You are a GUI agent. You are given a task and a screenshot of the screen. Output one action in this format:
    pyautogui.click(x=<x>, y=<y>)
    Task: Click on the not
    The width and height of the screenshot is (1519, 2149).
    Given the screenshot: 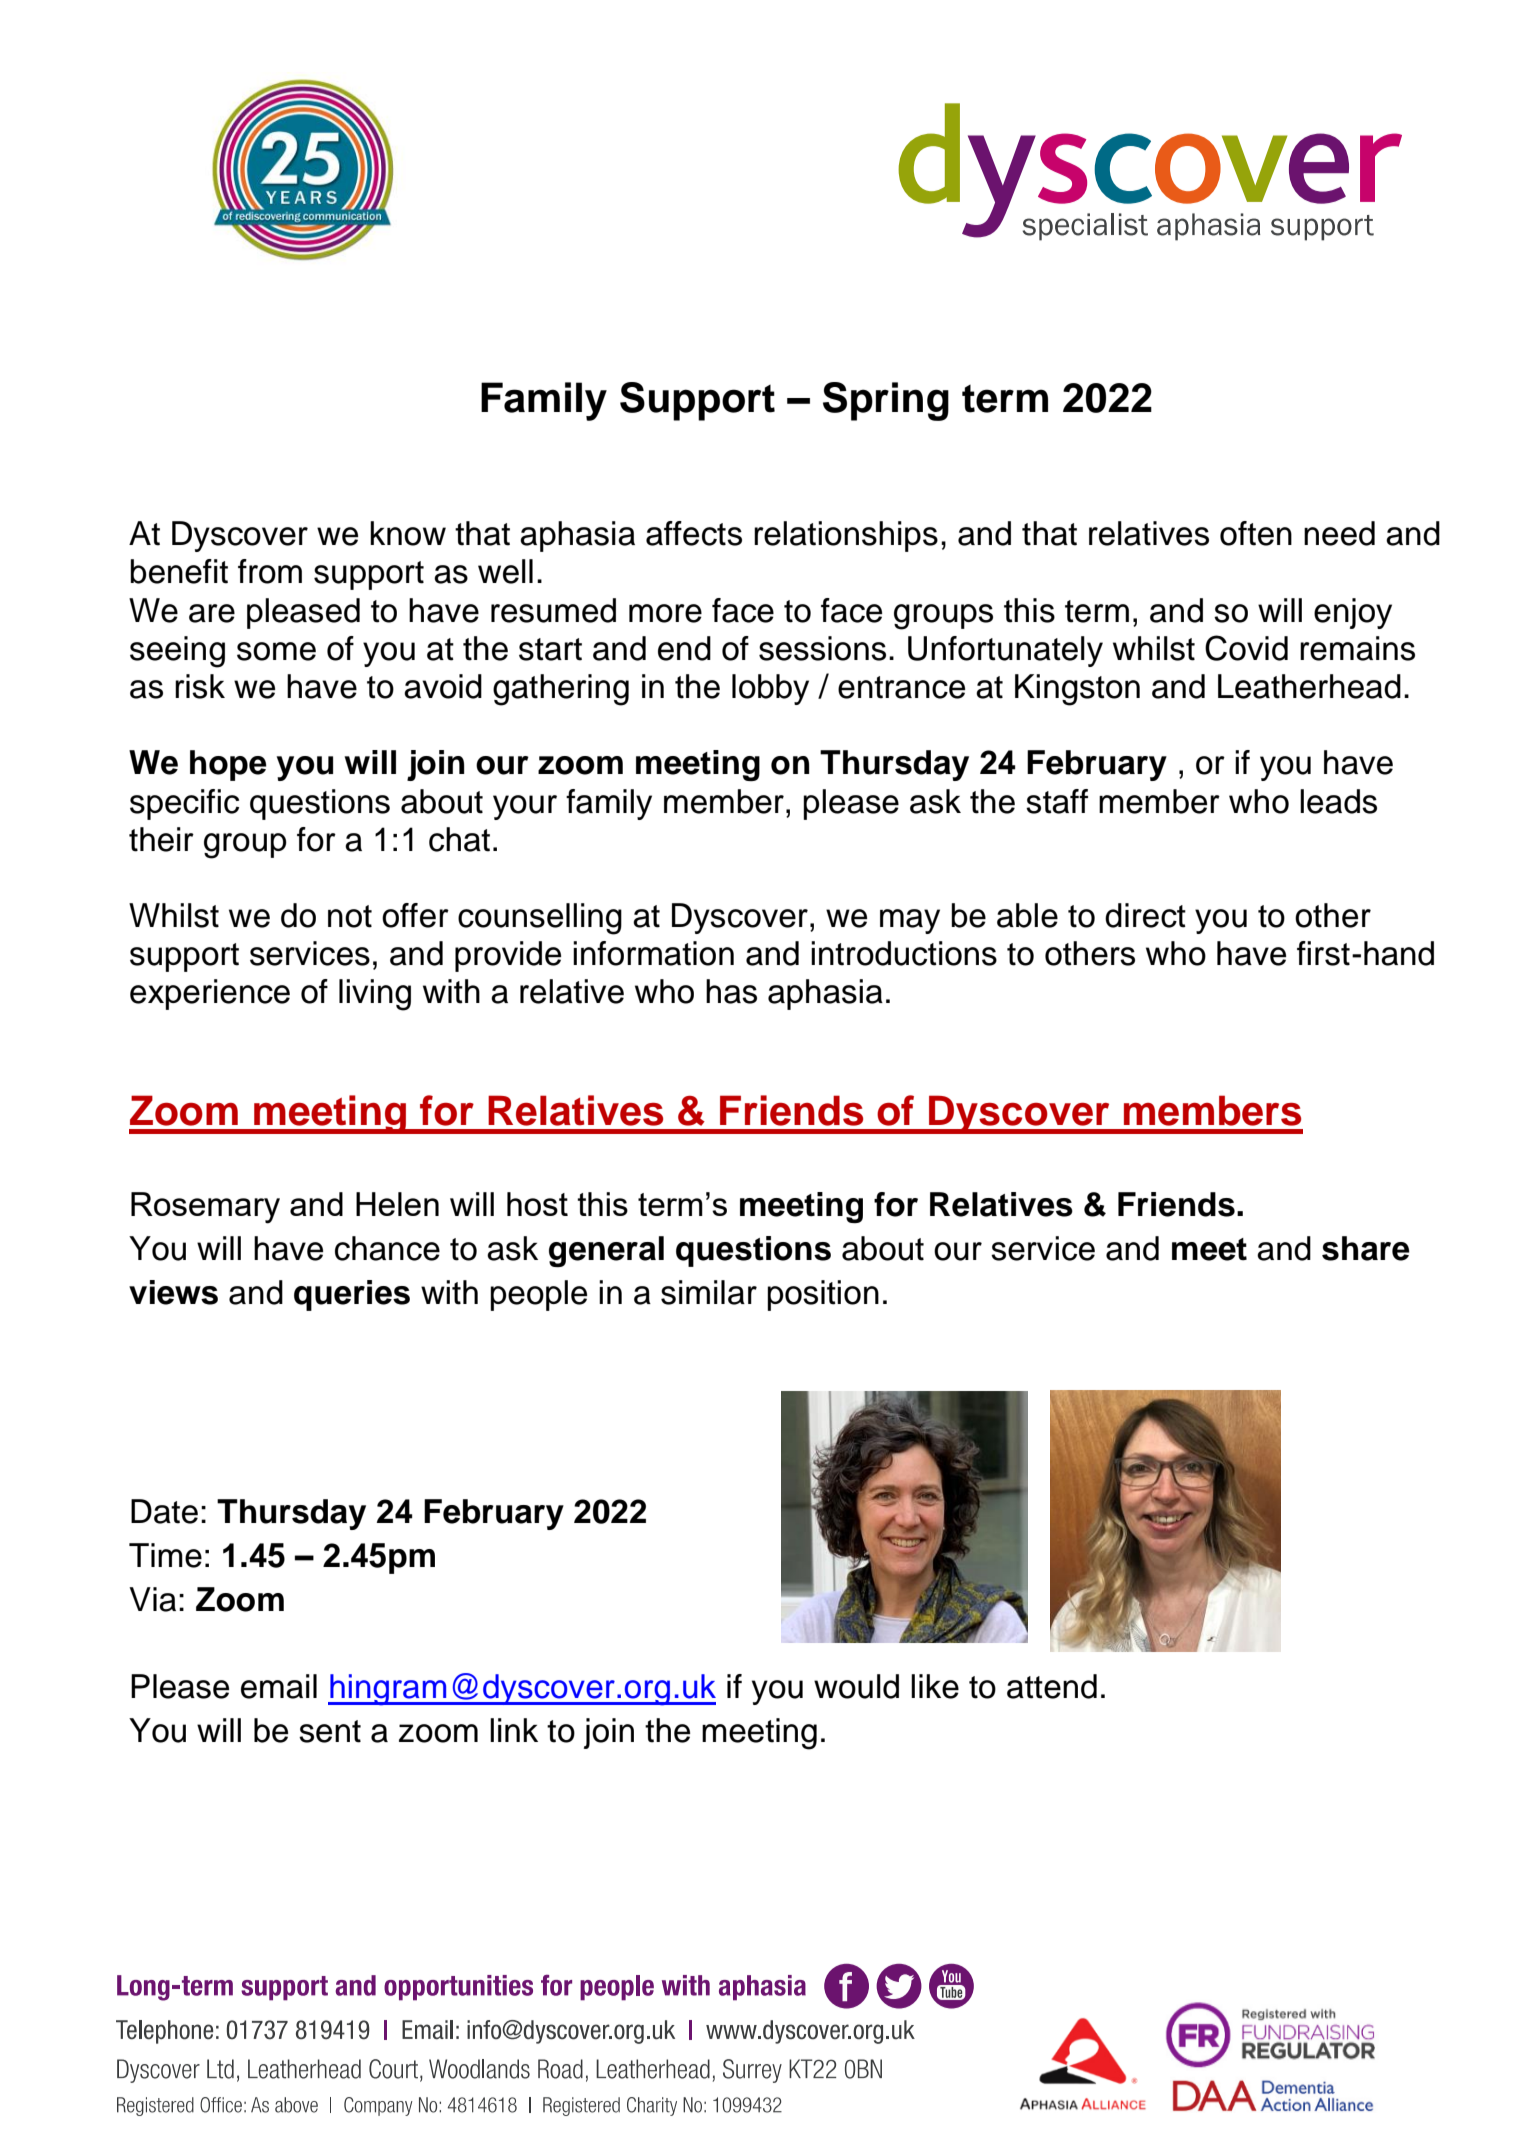 What is the action you would take?
    pyautogui.click(x=350, y=916)
